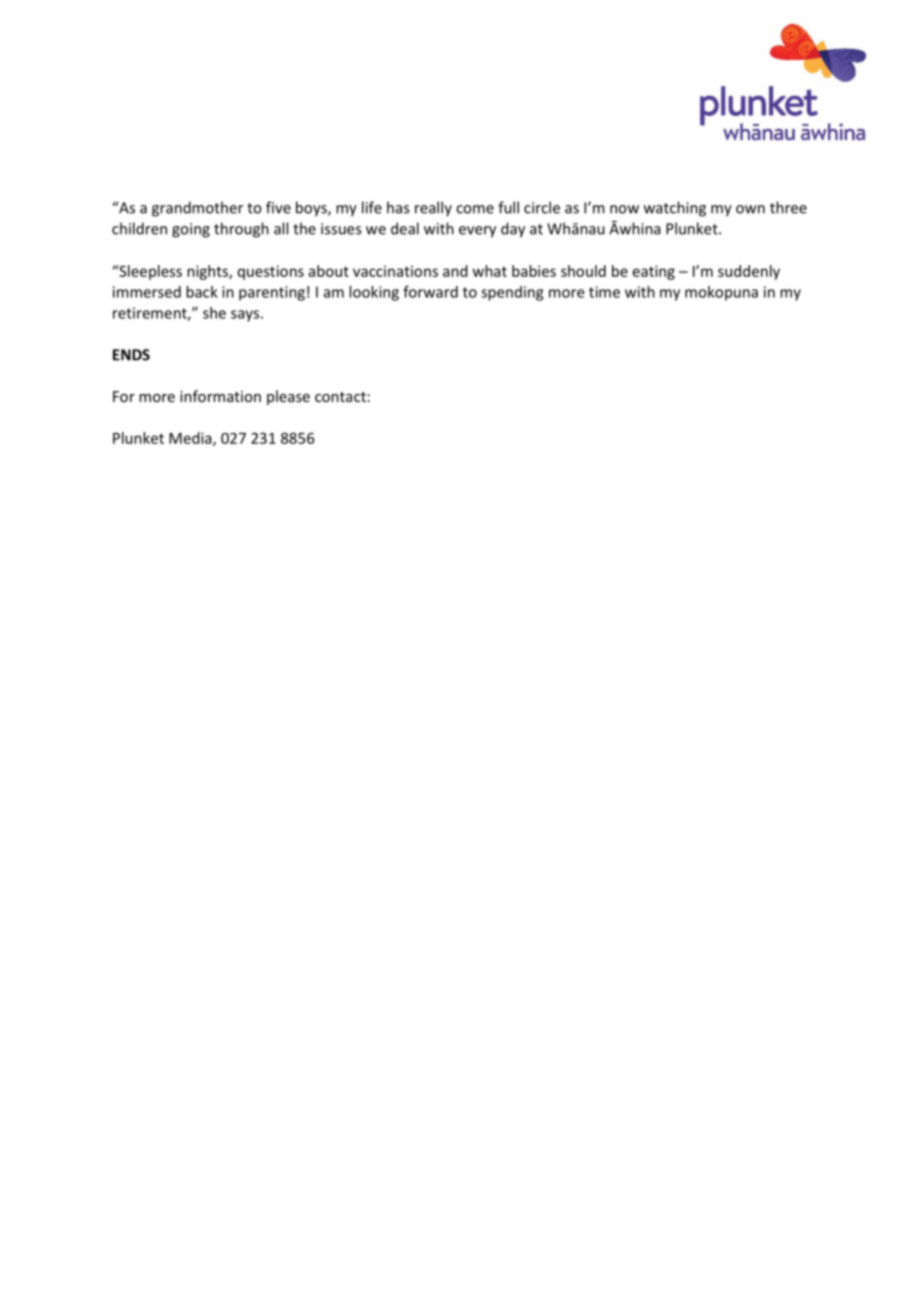 The height and width of the page is (1308, 924). What do you see at coordinates (197, 209) in the page?
I see `grandmother` at bounding box center [197, 209].
